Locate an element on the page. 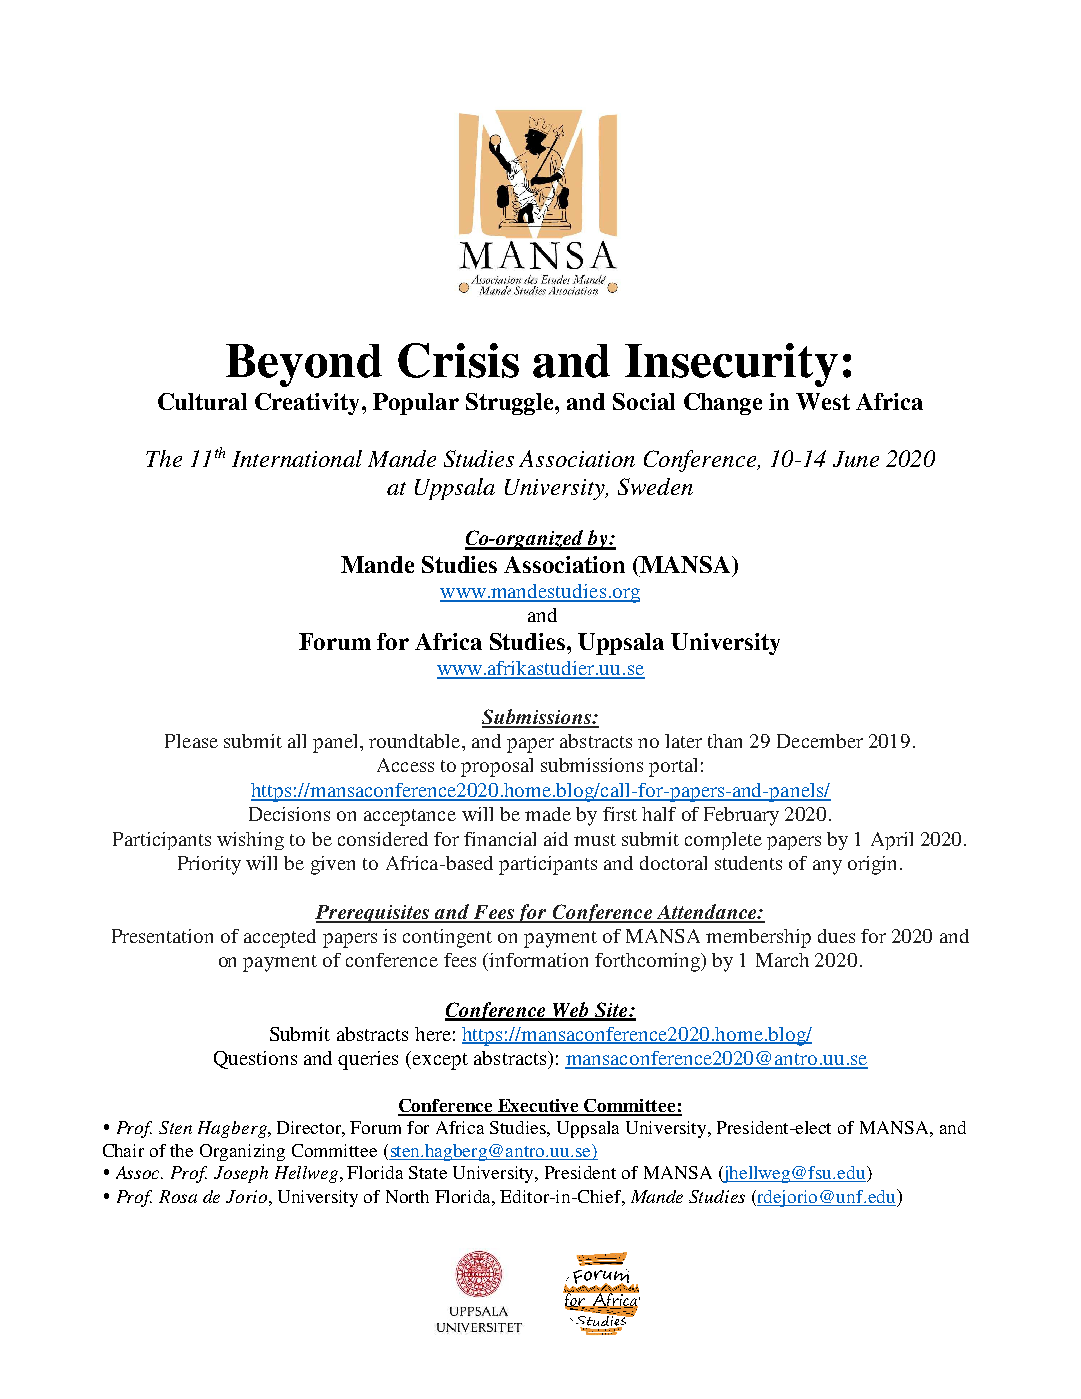 This page has width=1081, height=1399. West is located at coordinates (823, 401).
